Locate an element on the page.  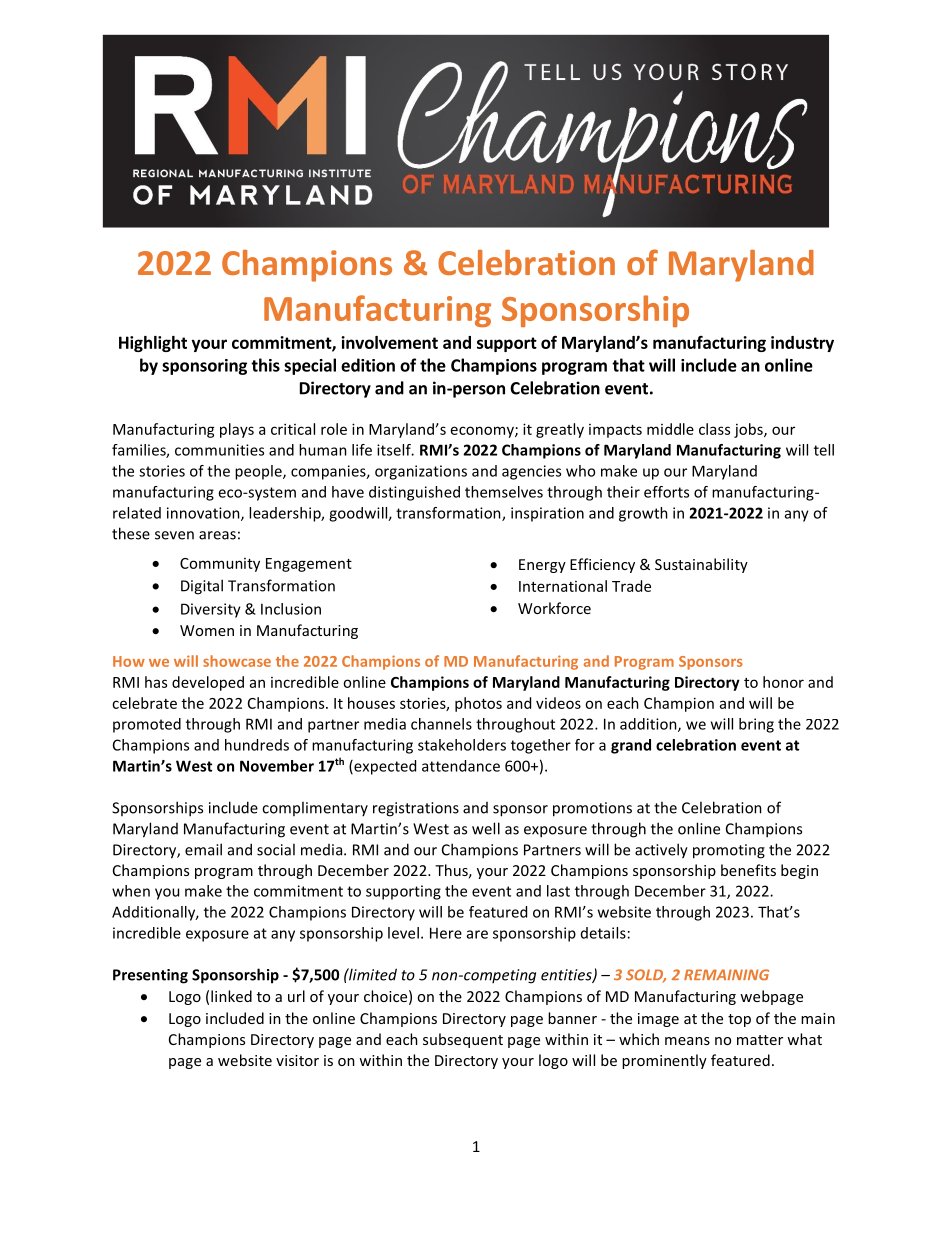
well is located at coordinates (486, 828).
